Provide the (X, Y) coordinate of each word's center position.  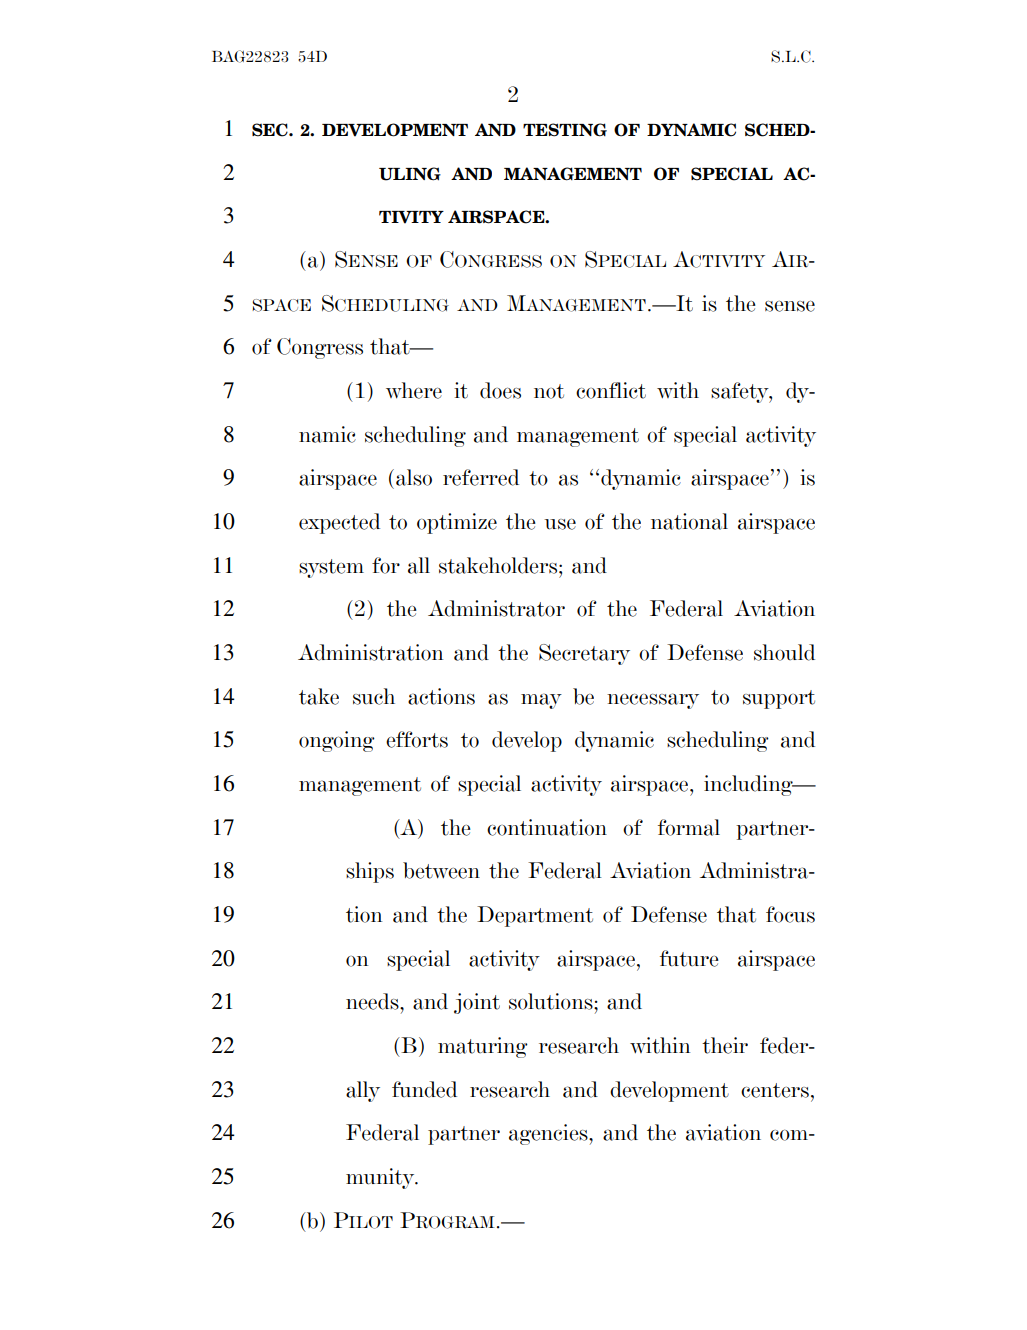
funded (424, 1089)
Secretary (584, 654)
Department (535, 916)
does (500, 390)
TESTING (565, 130)
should (784, 652)
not (549, 391)
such (374, 696)
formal (689, 827)
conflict (611, 390)
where (414, 390)
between (441, 870)
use (560, 524)
